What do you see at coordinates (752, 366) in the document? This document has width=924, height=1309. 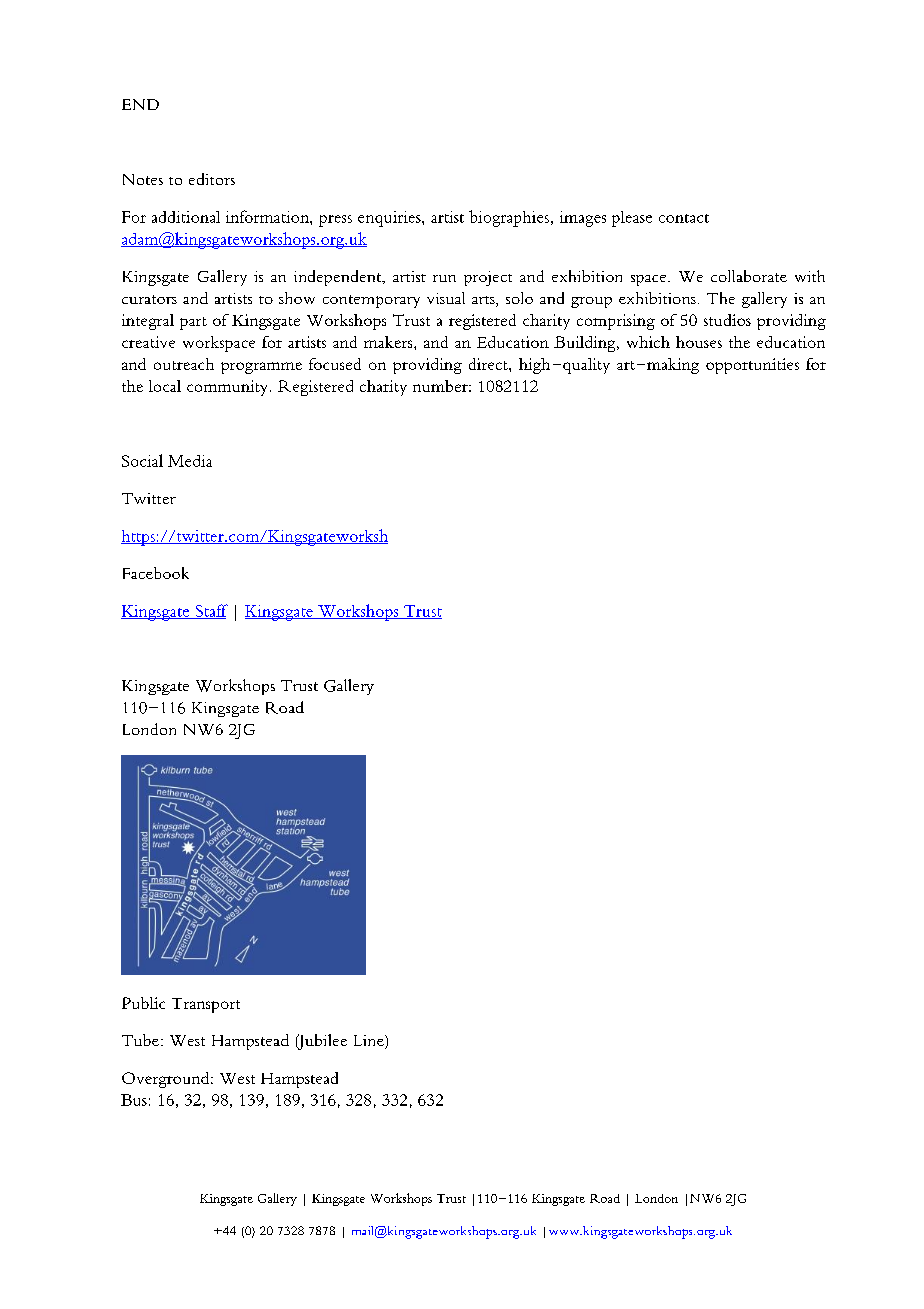 I see `opportunities` at bounding box center [752, 366].
